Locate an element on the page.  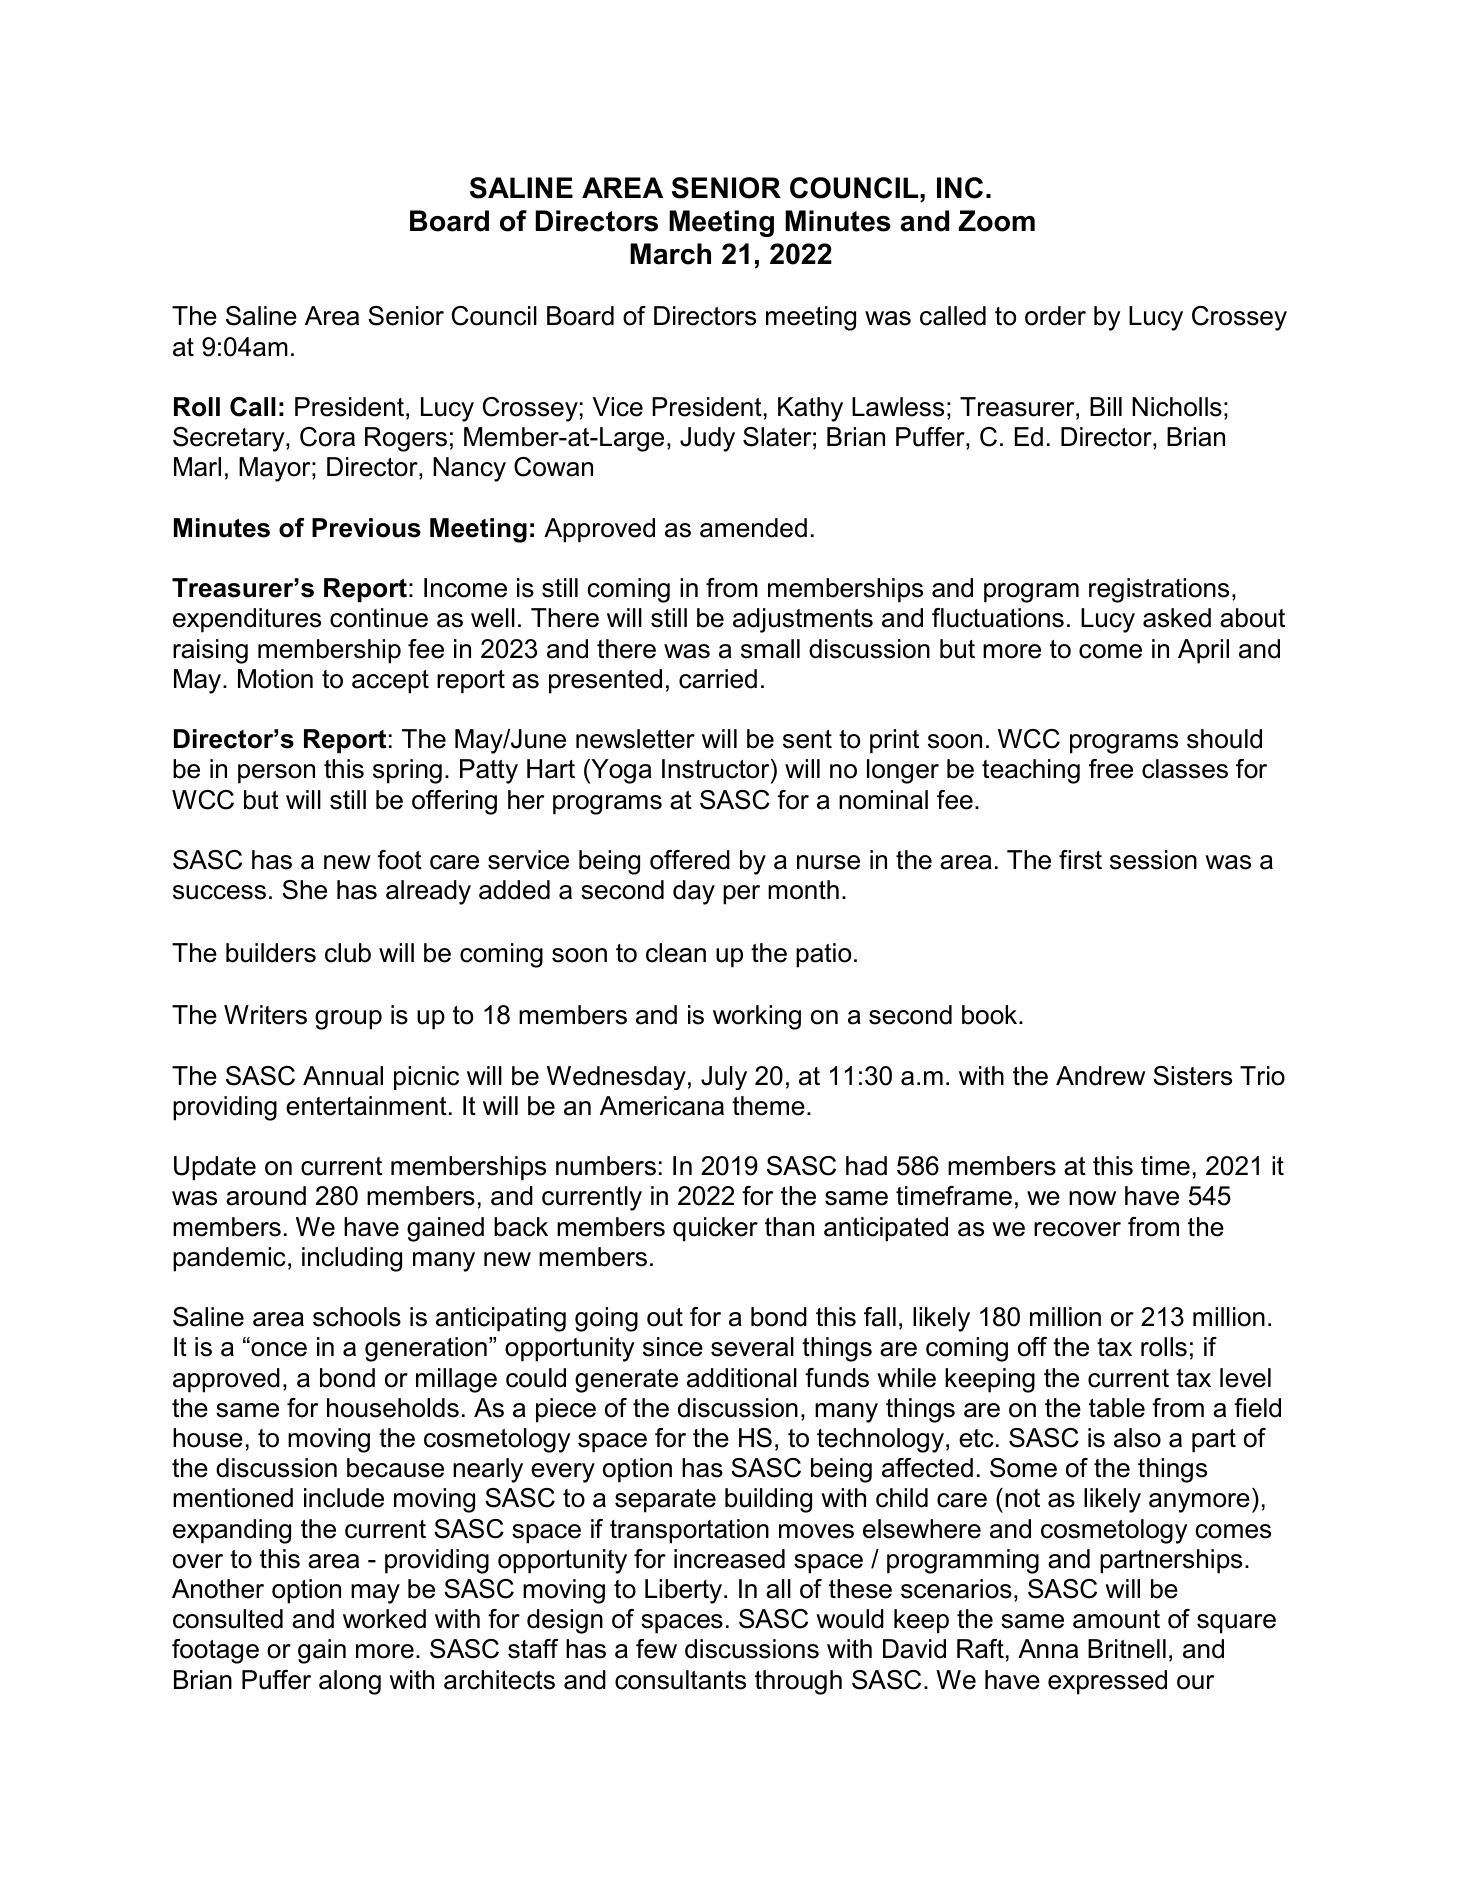
quicker is located at coordinates (715, 1229).
